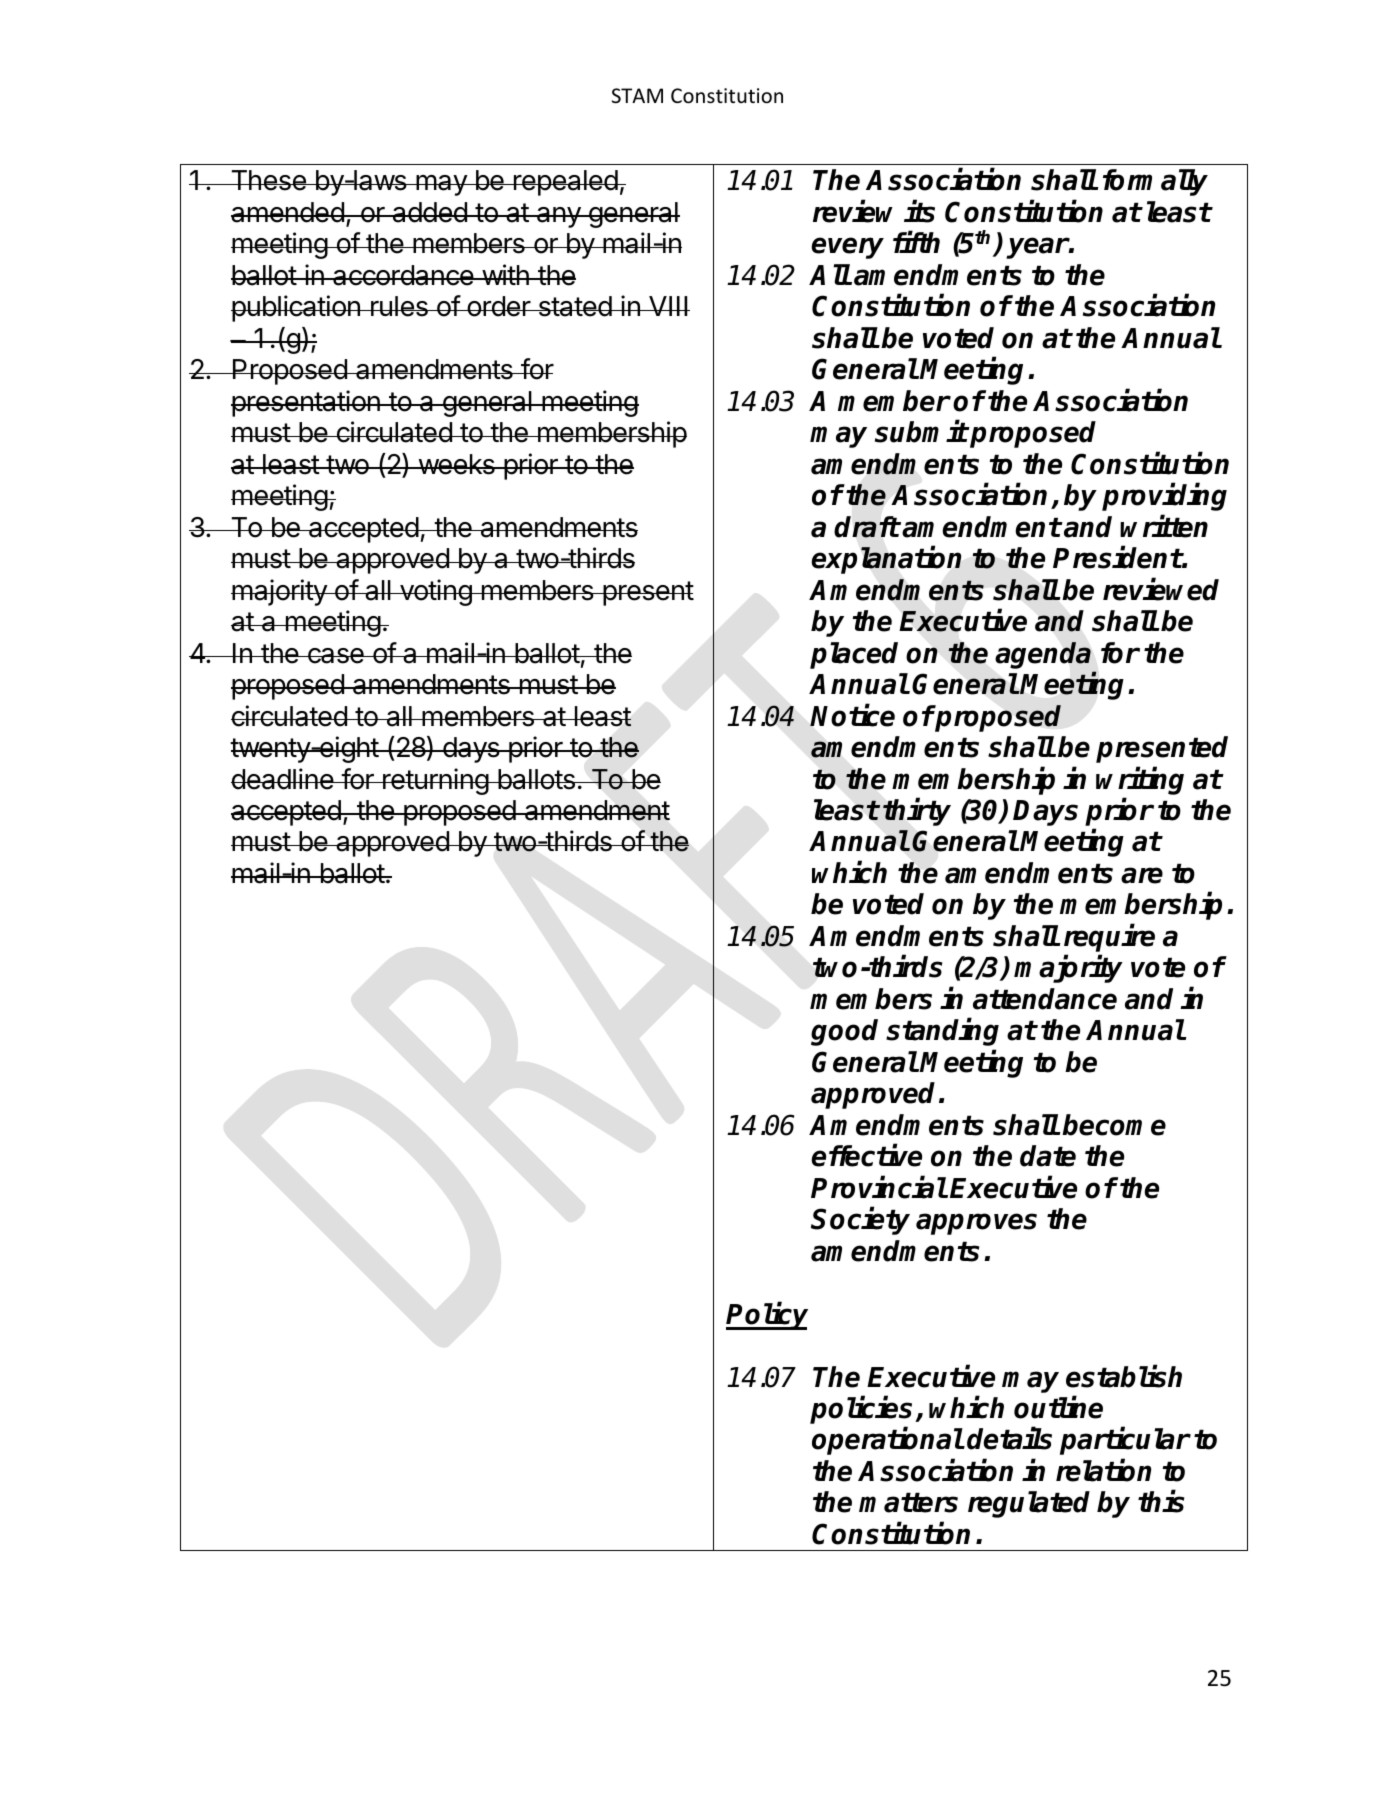 The width and height of the screenshot is (1396, 1806). What do you see at coordinates (283, 779) in the screenshot?
I see `deadline` at bounding box center [283, 779].
